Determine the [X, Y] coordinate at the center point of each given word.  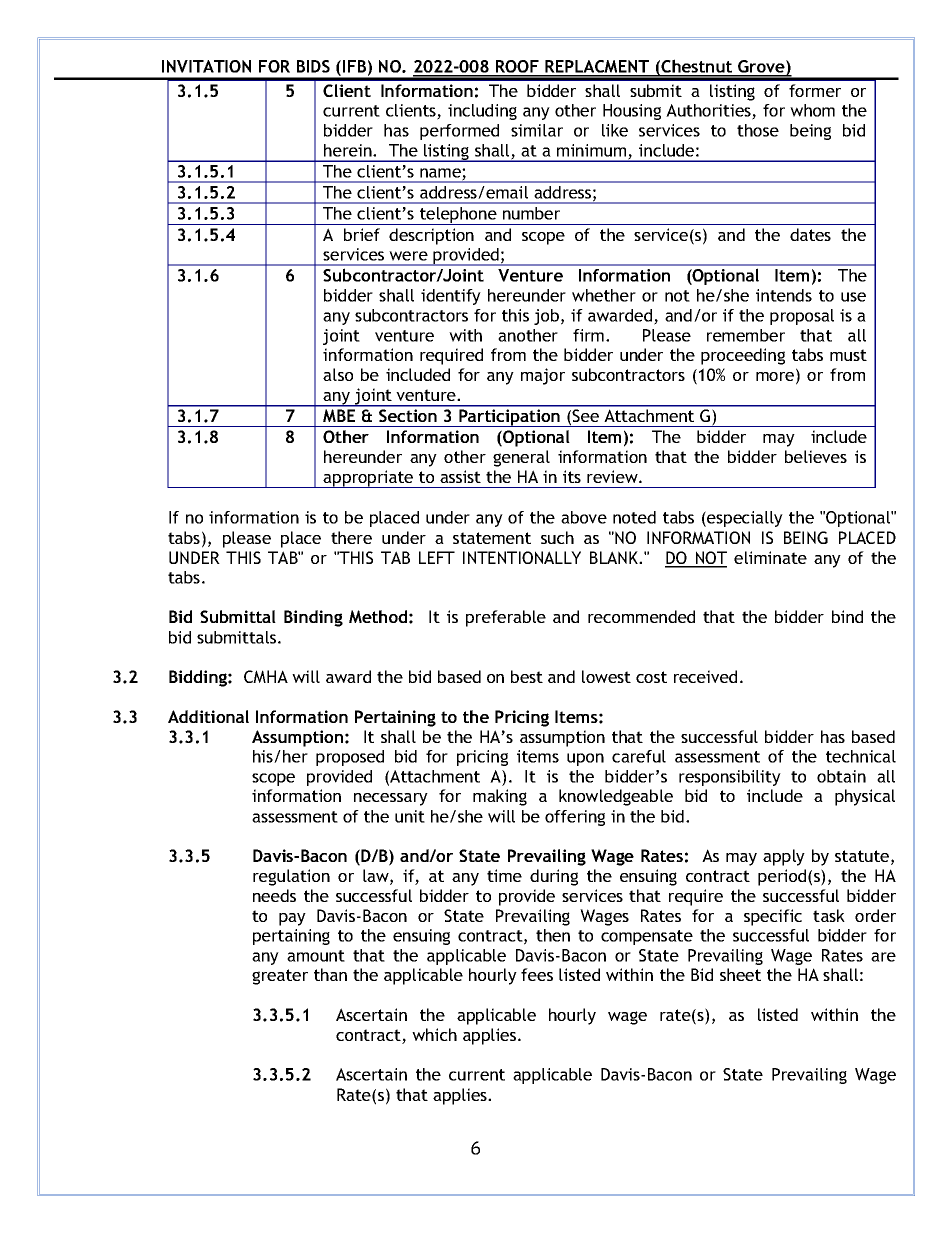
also [338, 374]
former [815, 90]
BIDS [313, 66]
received [705, 676]
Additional [208, 716]
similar [537, 130]
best [527, 676]
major [543, 376]
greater [280, 977]
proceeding [743, 356]
